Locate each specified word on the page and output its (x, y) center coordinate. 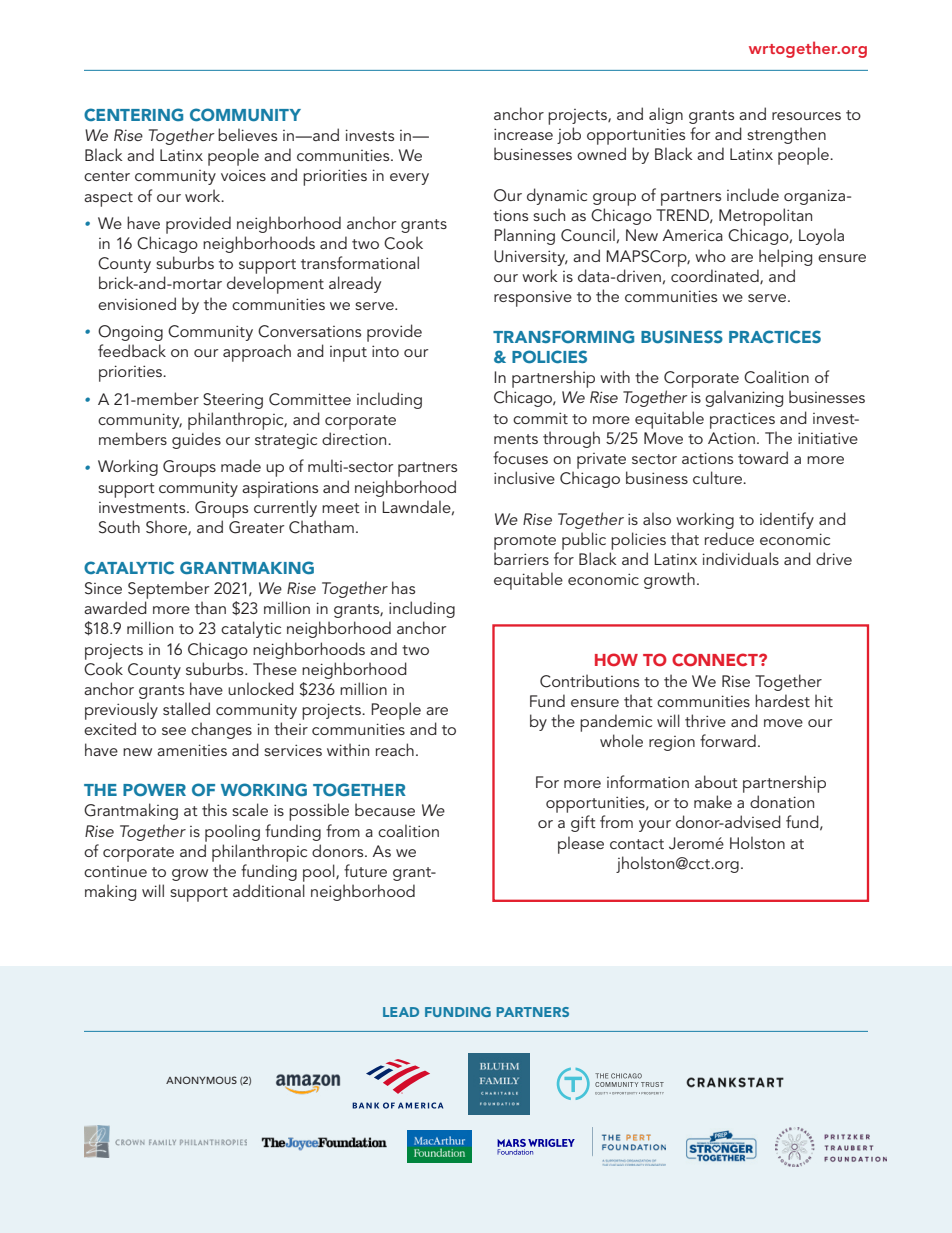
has (403, 587)
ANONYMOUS (201, 1080)
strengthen (786, 135)
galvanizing (744, 398)
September (168, 590)
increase (523, 134)
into (385, 351)
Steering (233, 401)
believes (247, 134)
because (385, 809)
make (713, 801)
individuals (741, 558)
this (214, 809)
